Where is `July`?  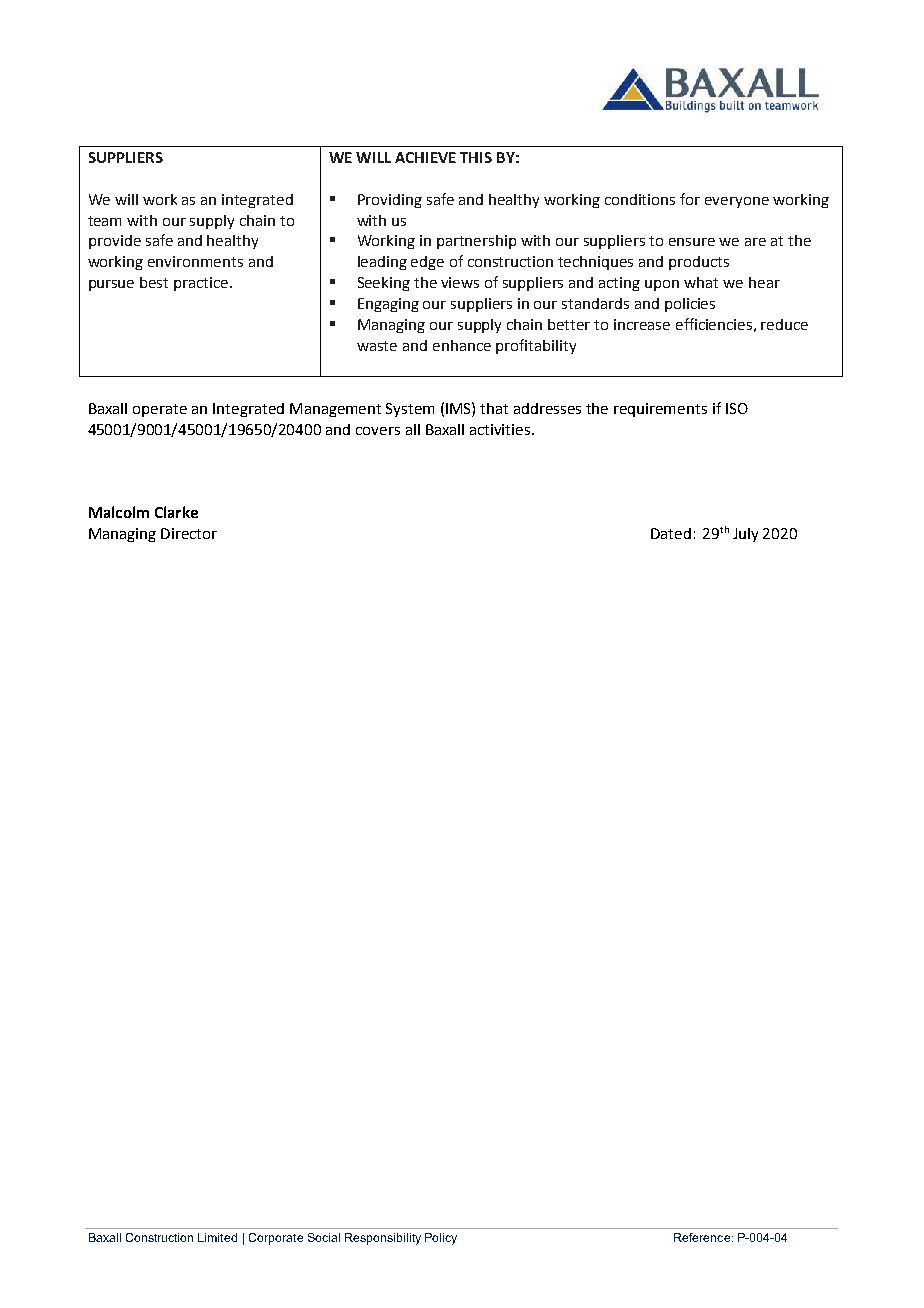
July is located at coordinates (745, 535).
